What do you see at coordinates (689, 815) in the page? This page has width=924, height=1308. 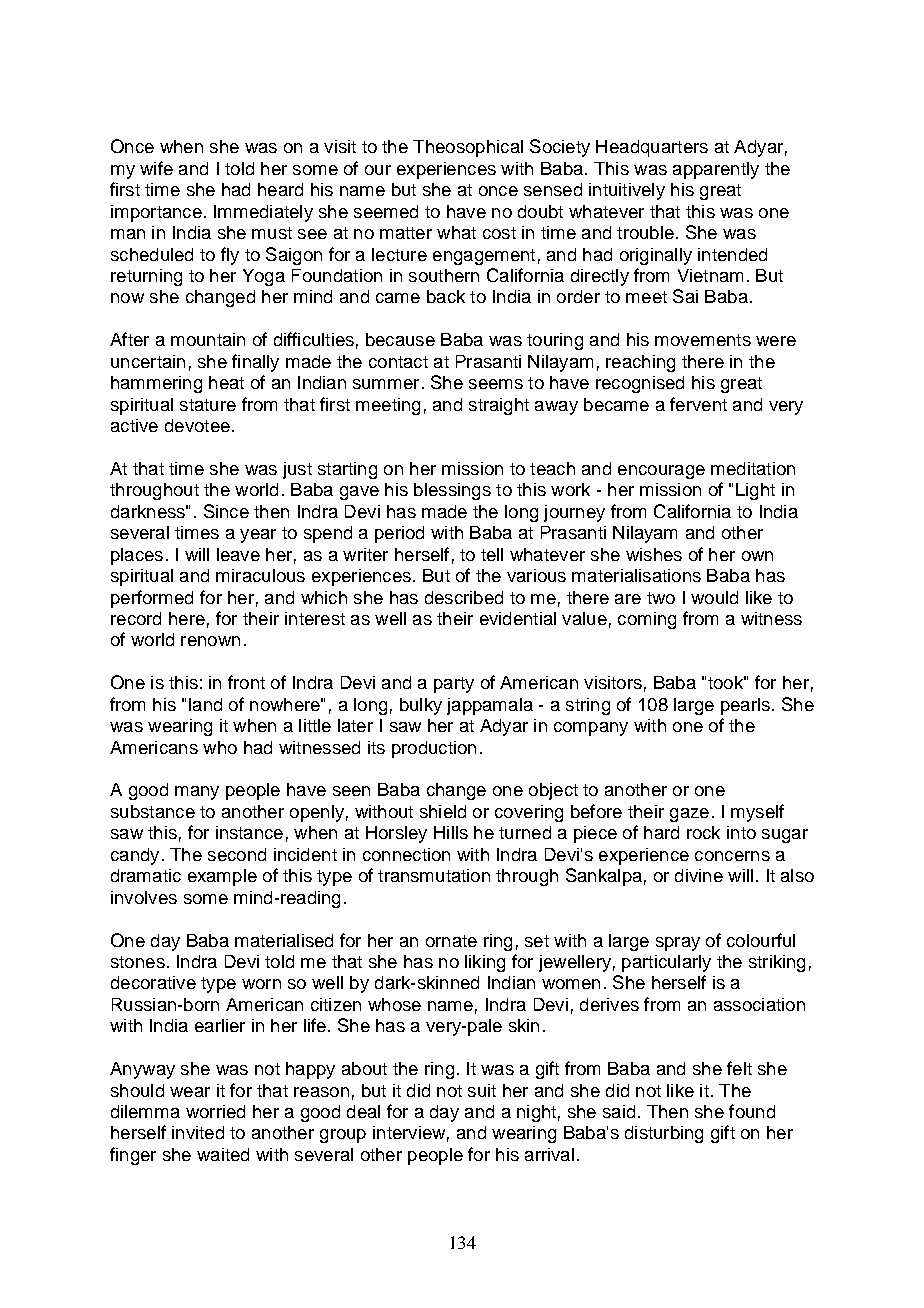 I see `gaze` at bounding box center [689, 815].
